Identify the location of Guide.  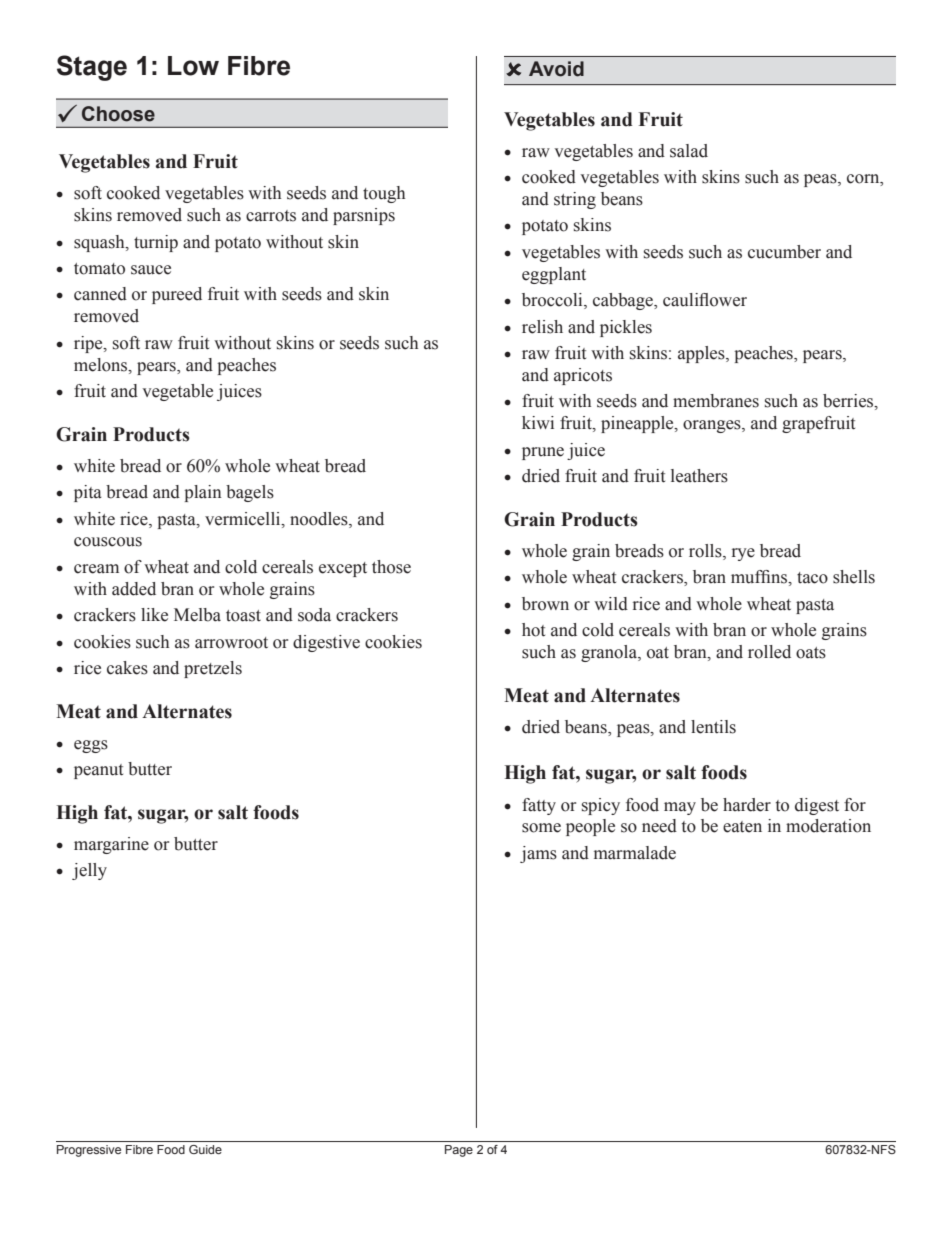
(205, 1149).
